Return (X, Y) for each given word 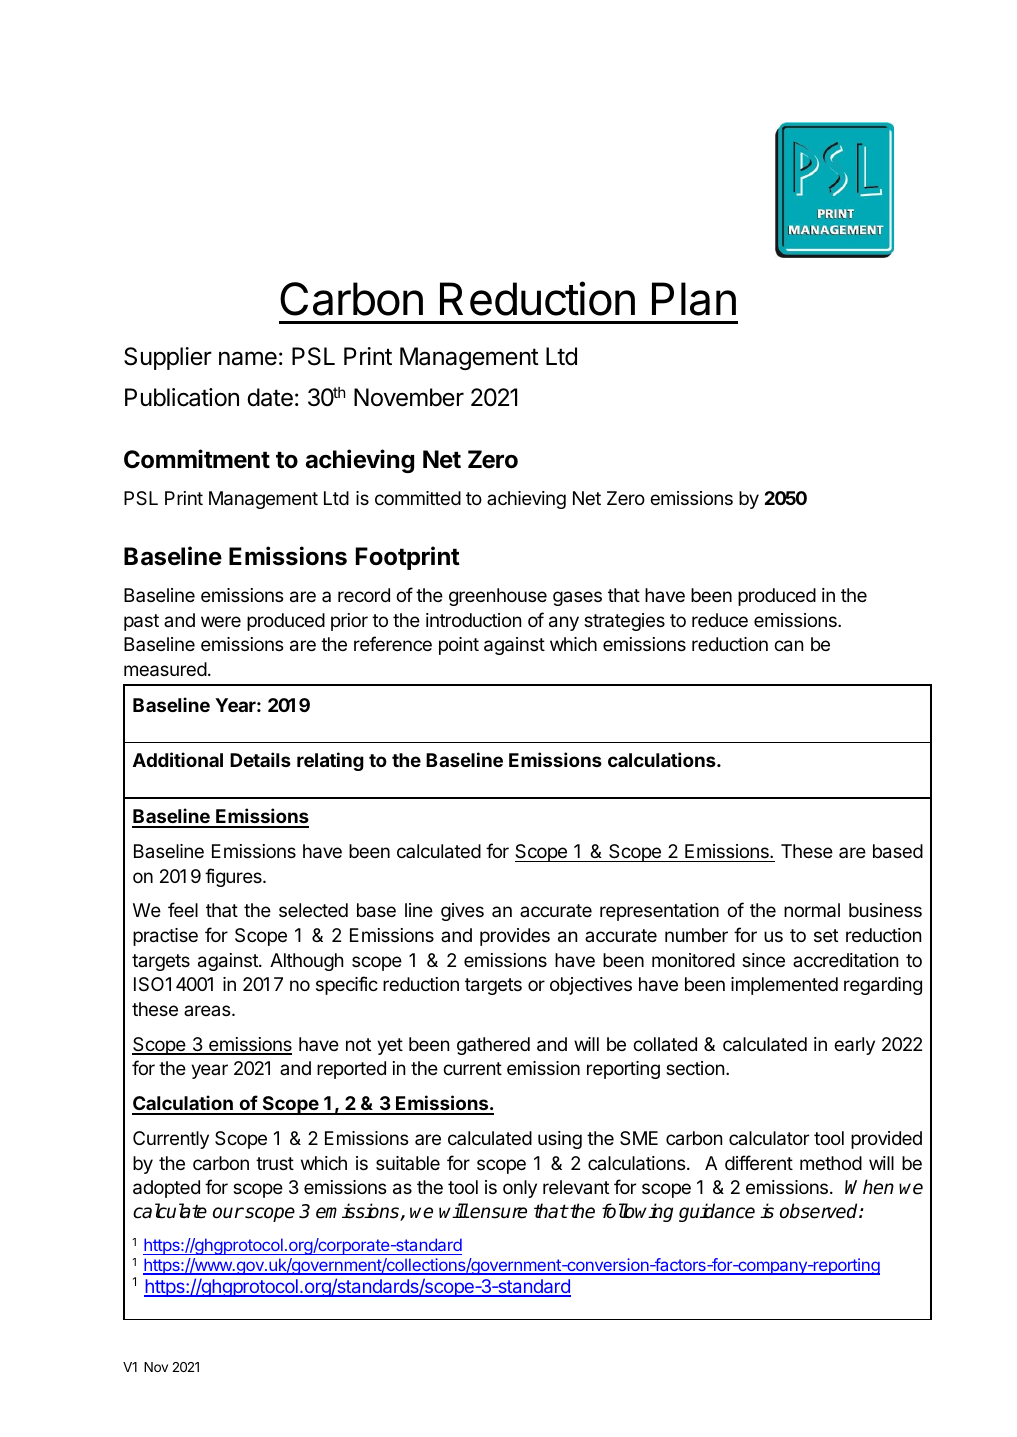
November (409, 397)
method (831, 1163)
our (228, 1213)
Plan (694, 299)
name (248, 358)
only (520, 1189)
